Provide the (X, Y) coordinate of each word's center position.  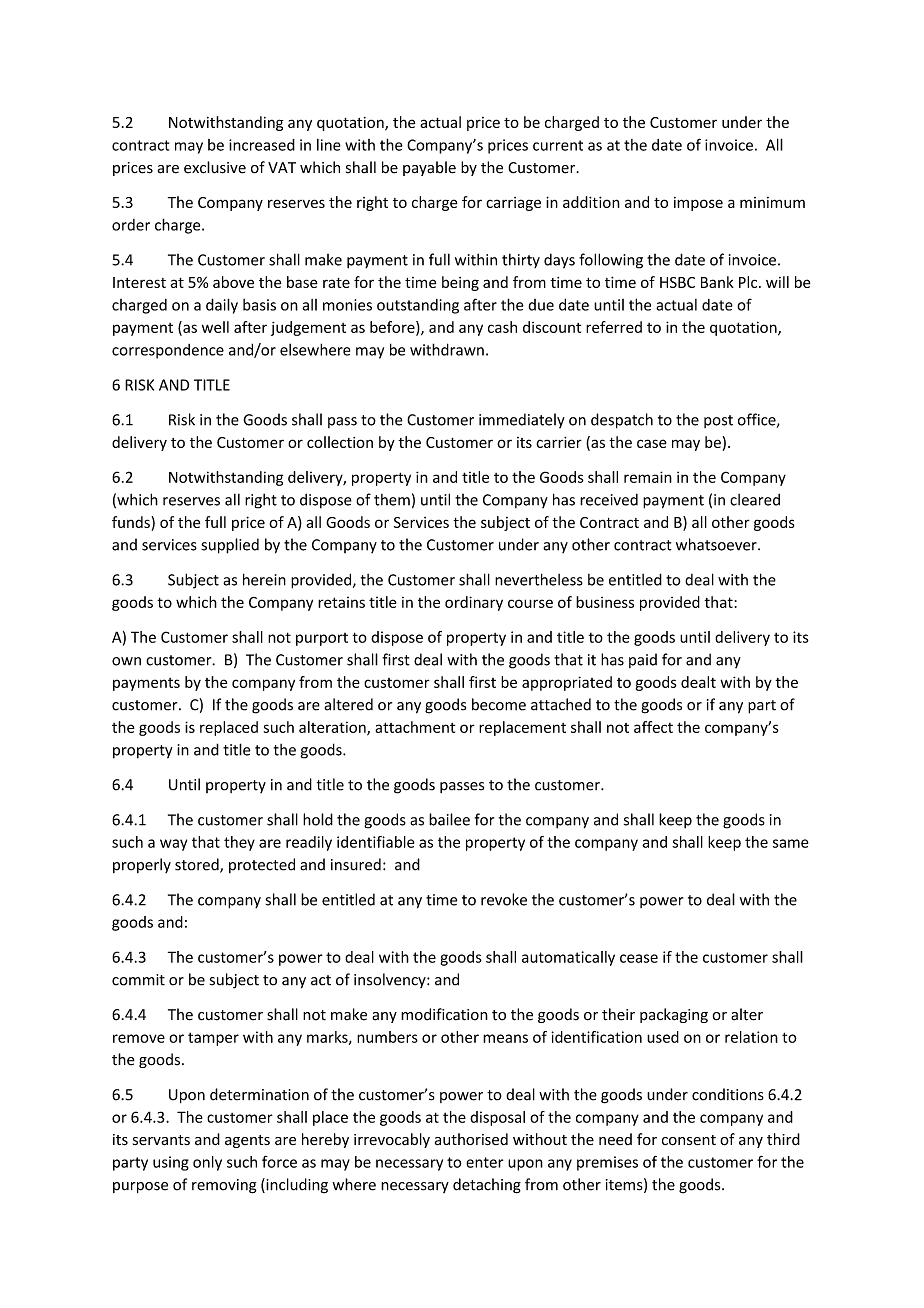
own (126, 661)
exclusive (215, 167)
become (499, 704)
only (207, 1163)
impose (698, 204)
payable (429, 168)
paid (643, 660)
